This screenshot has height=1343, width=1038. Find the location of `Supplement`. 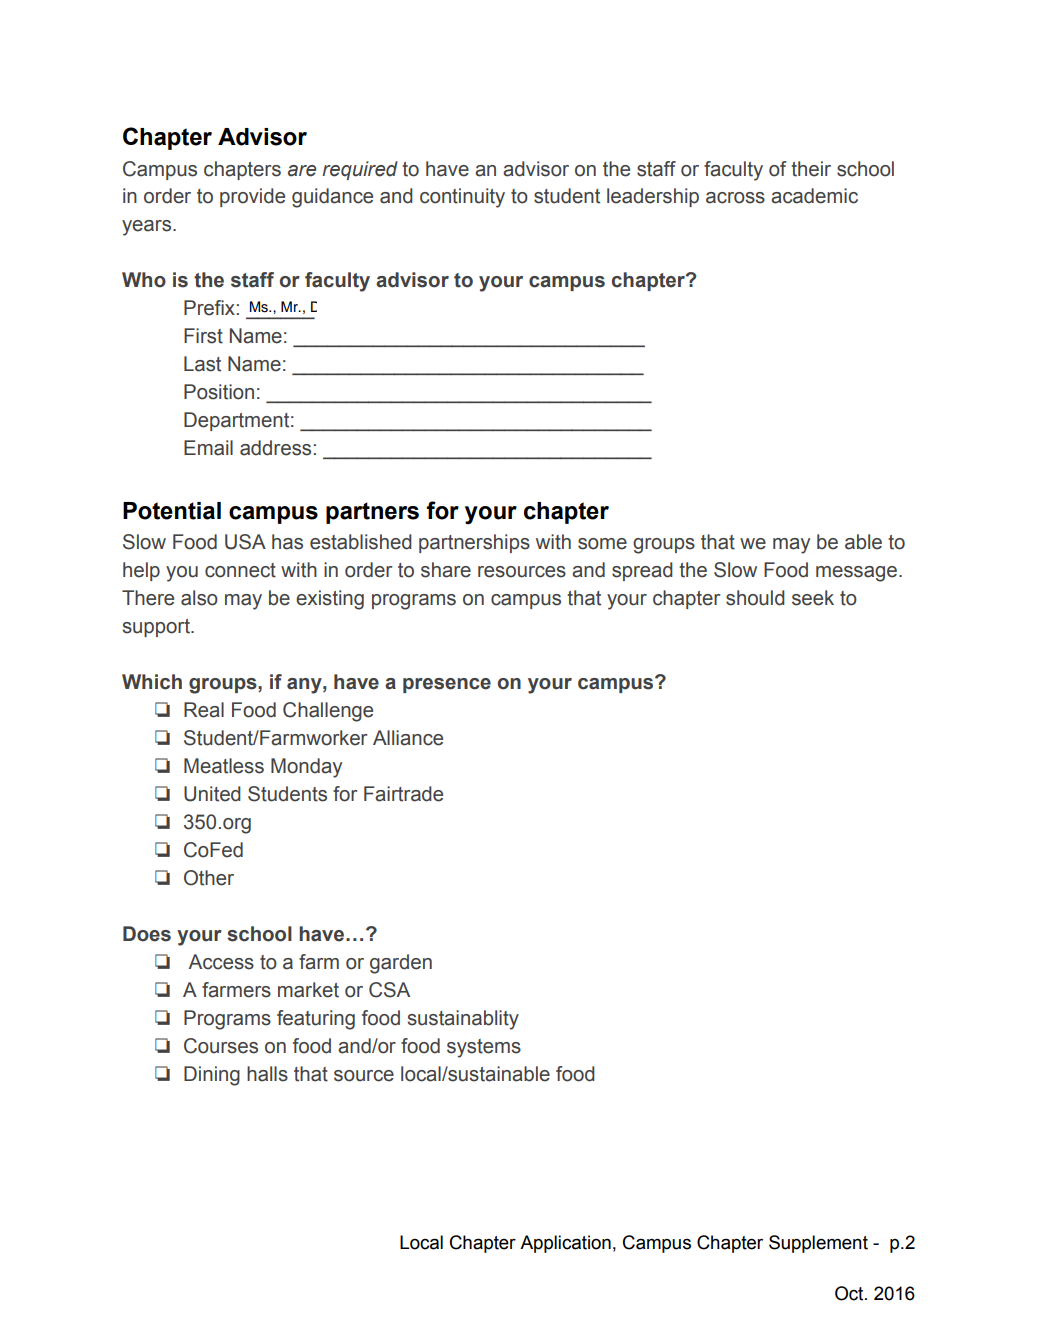

Supplement is located at coordinates (818, 1244).
